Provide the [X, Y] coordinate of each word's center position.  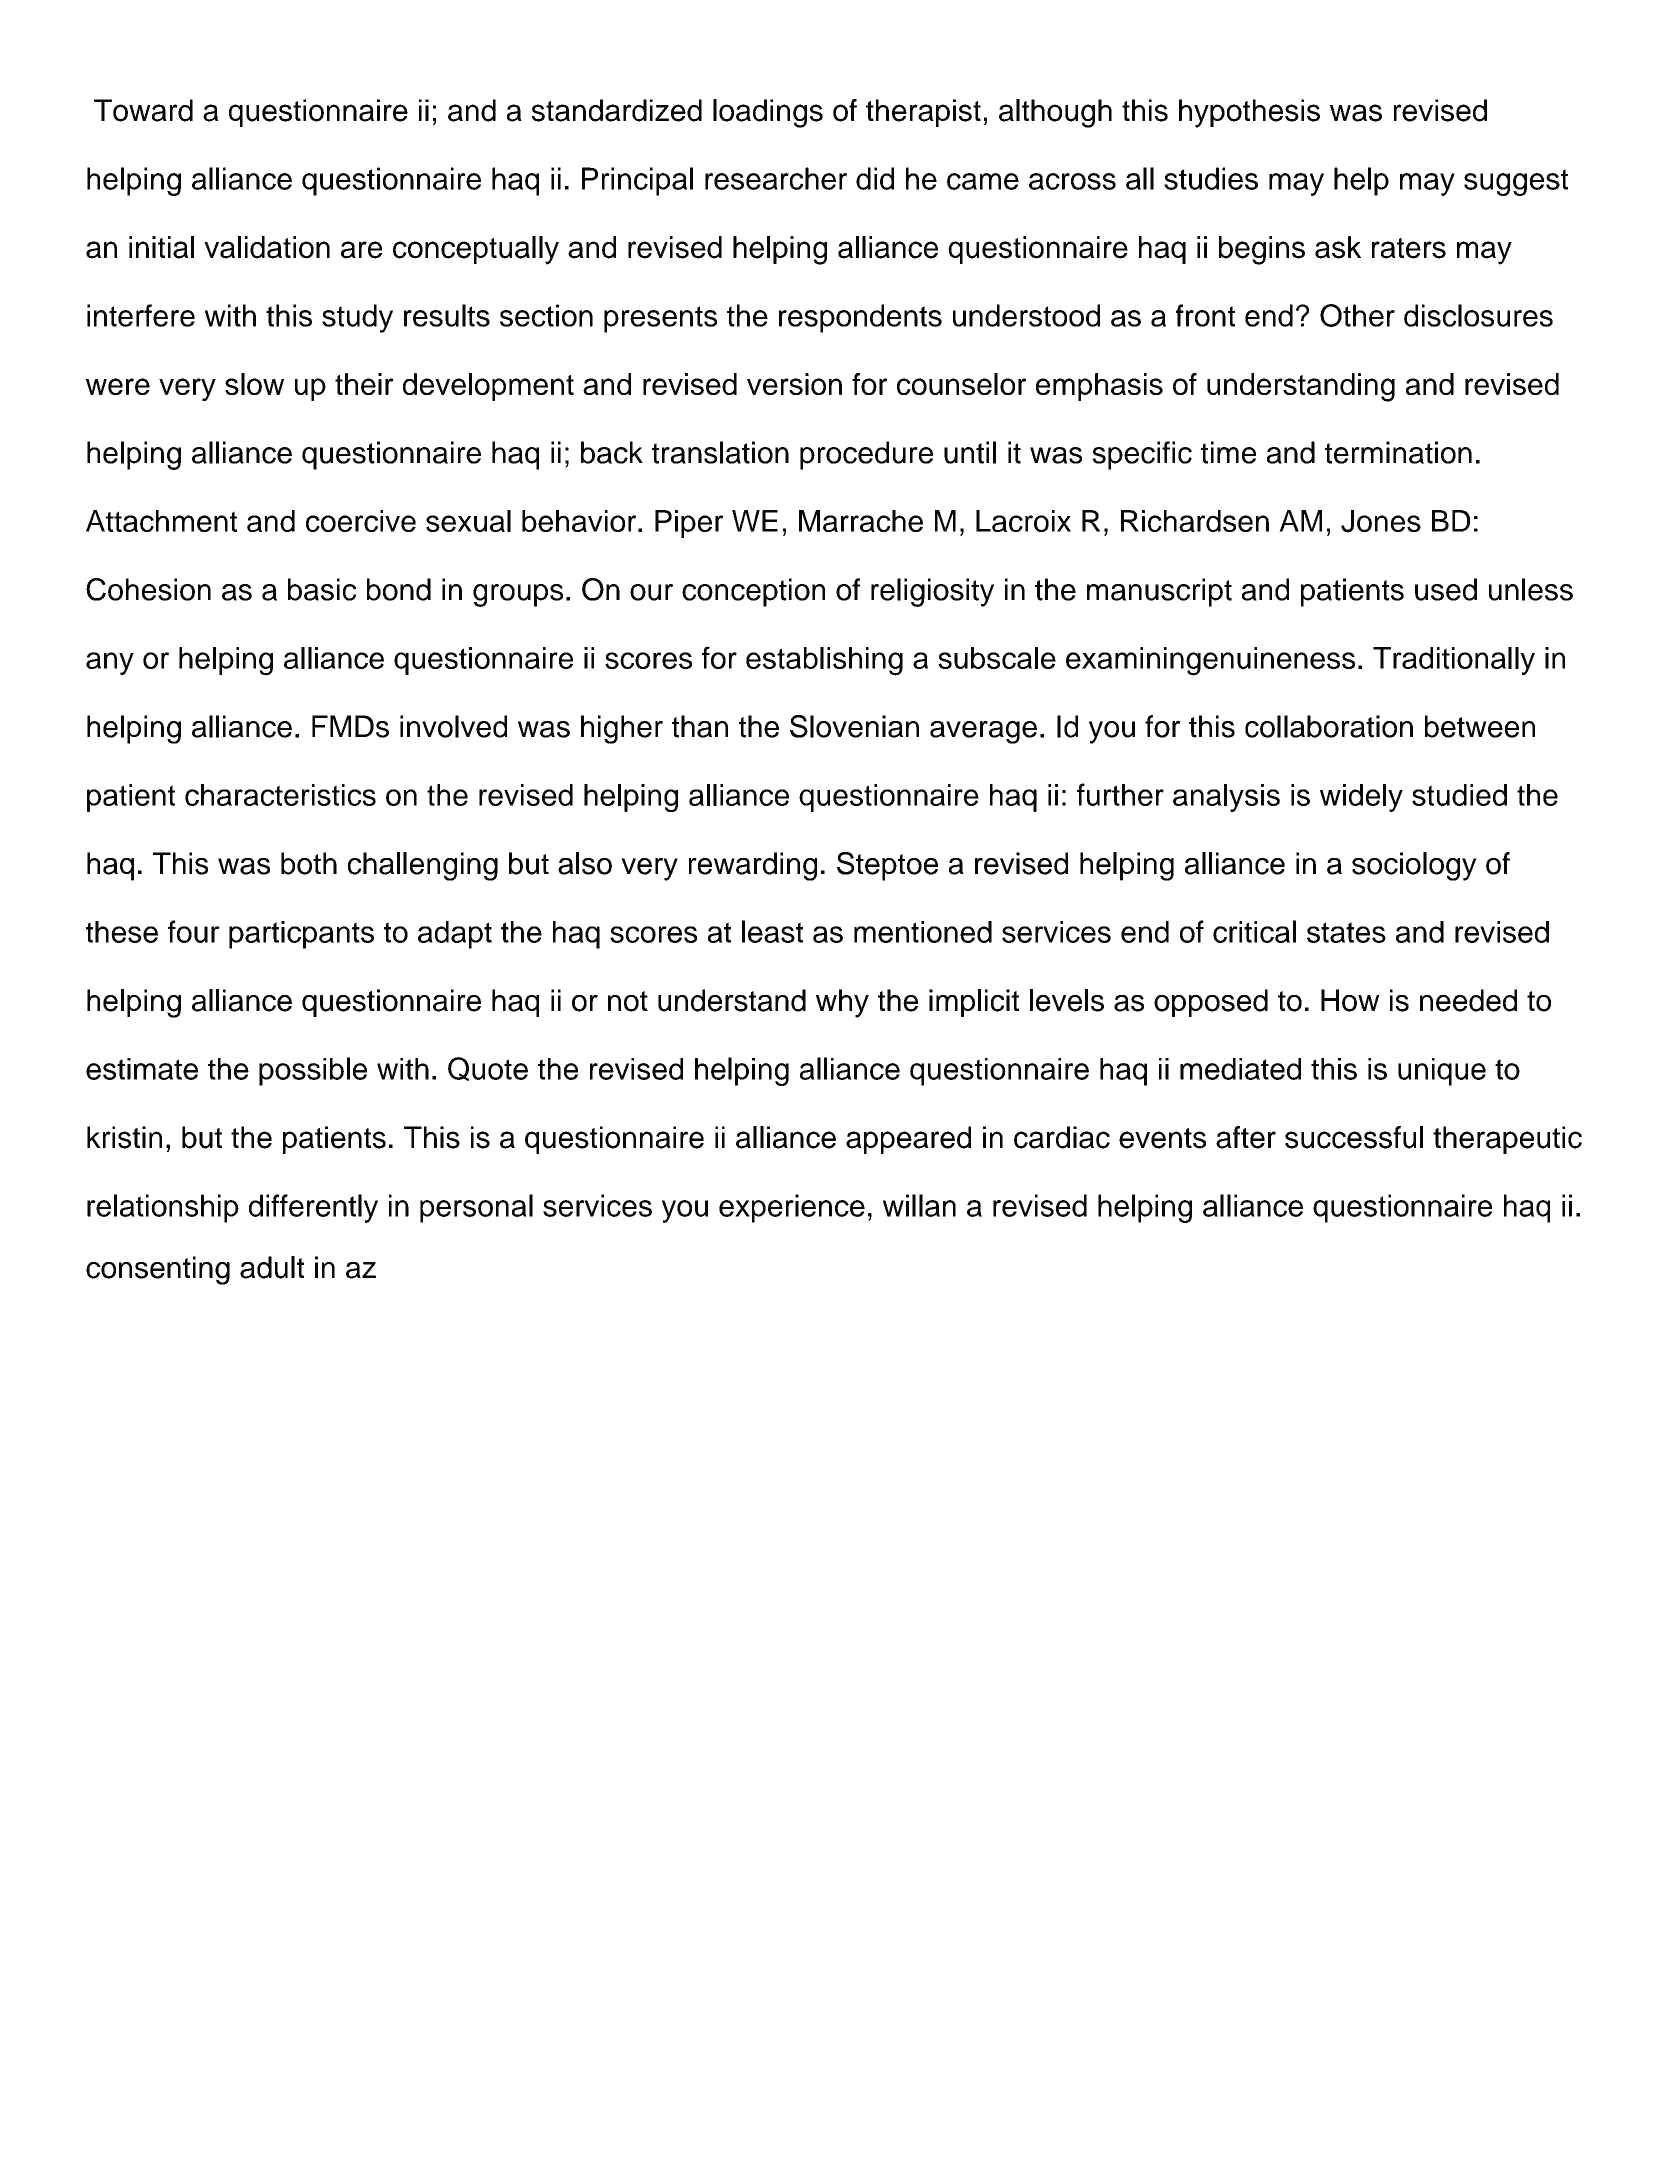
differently [313, 1208]
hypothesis [1249, 113]
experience [792, 1208]
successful [1354, 1137]
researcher [776, 178]
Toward [143, 110]
